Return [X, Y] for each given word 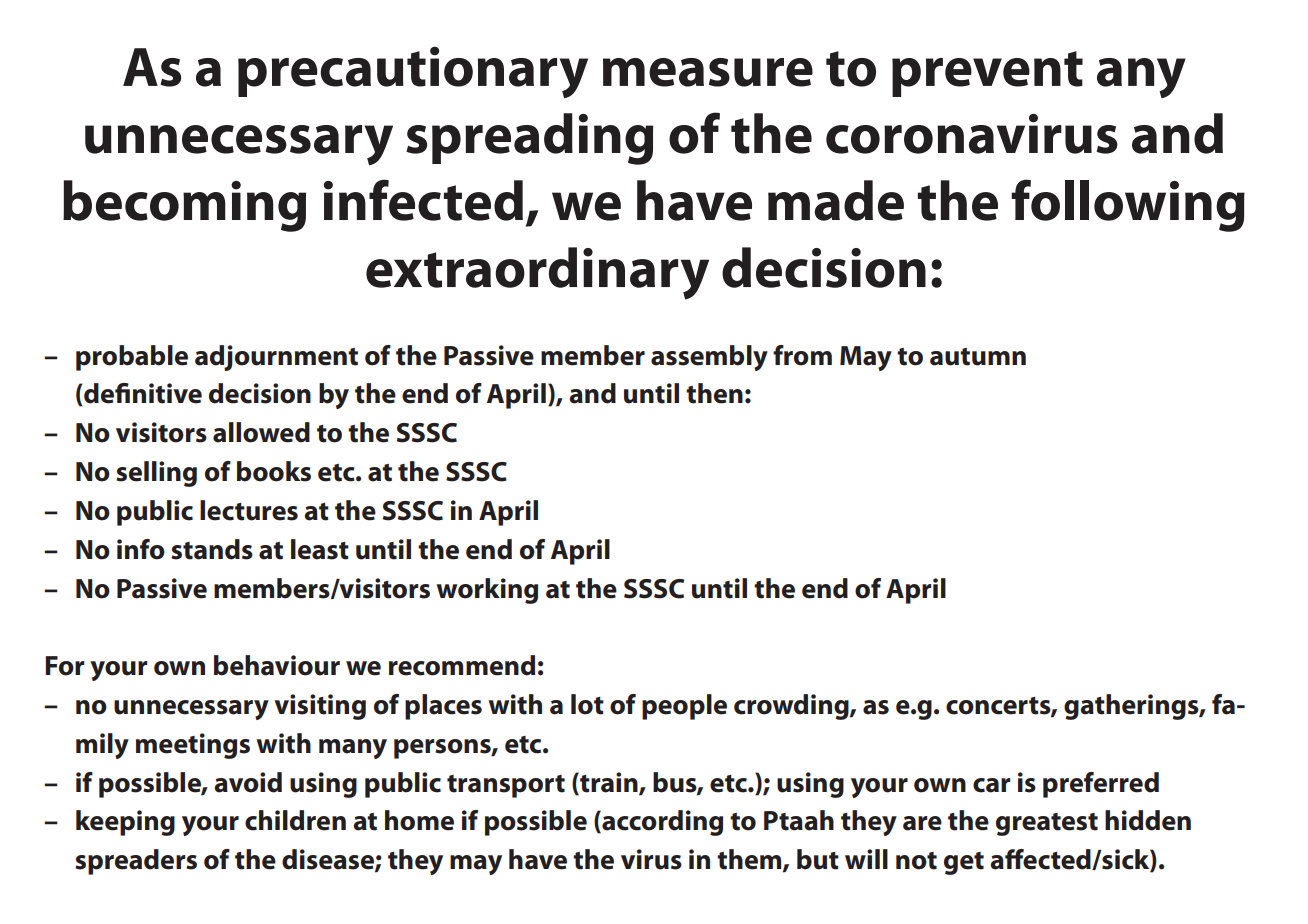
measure [708, 72]
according [661, 823]
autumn [978, 357]
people [684, 707]
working [487, 591]
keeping [125, 823]
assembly [709, 358]
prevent [987, 74]
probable [132, 358]
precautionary [413, 72]
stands [212, 549]
